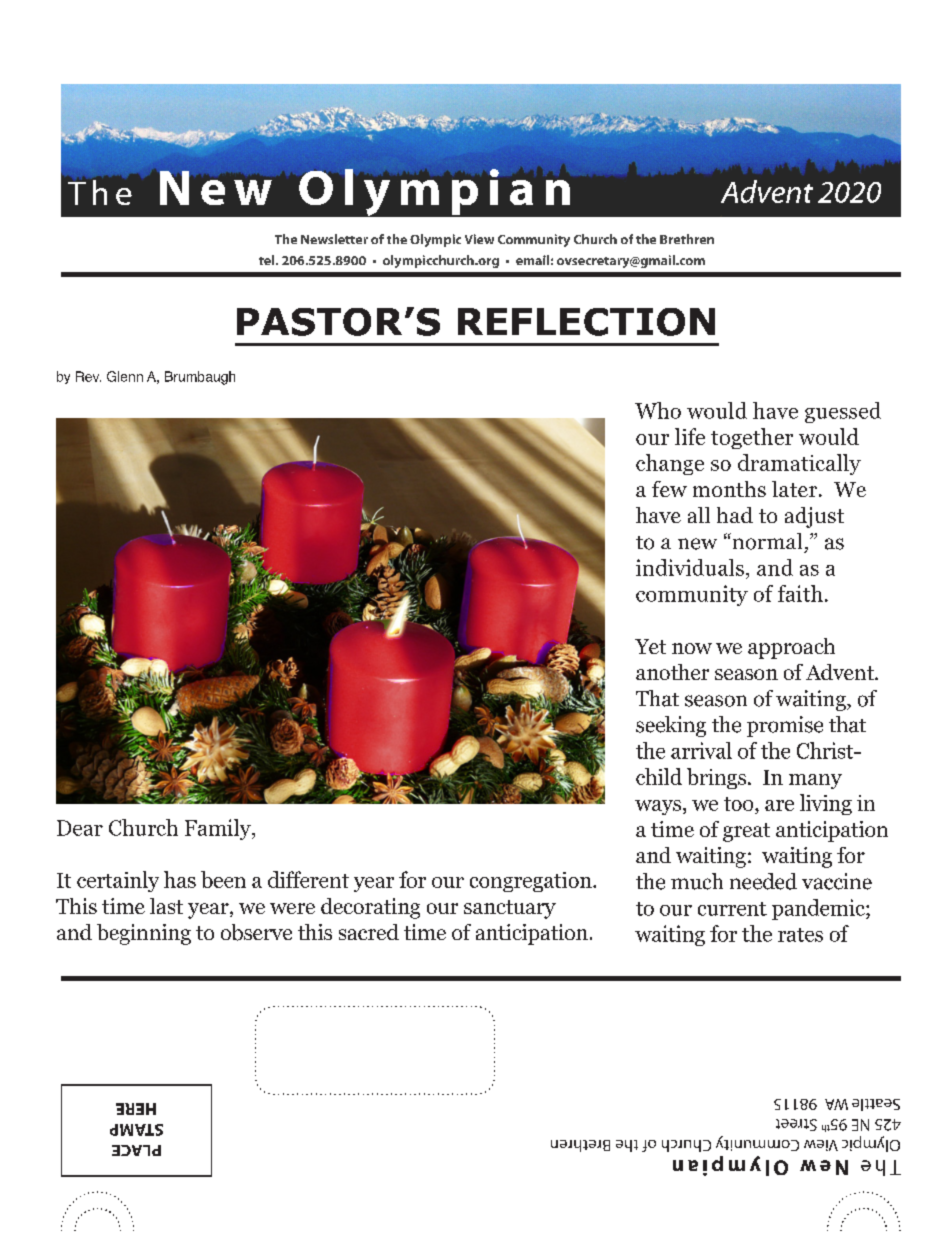  What do you see at coordinates (268, 260) in the image?
I see `tel` at bounding box center [268, 260].
